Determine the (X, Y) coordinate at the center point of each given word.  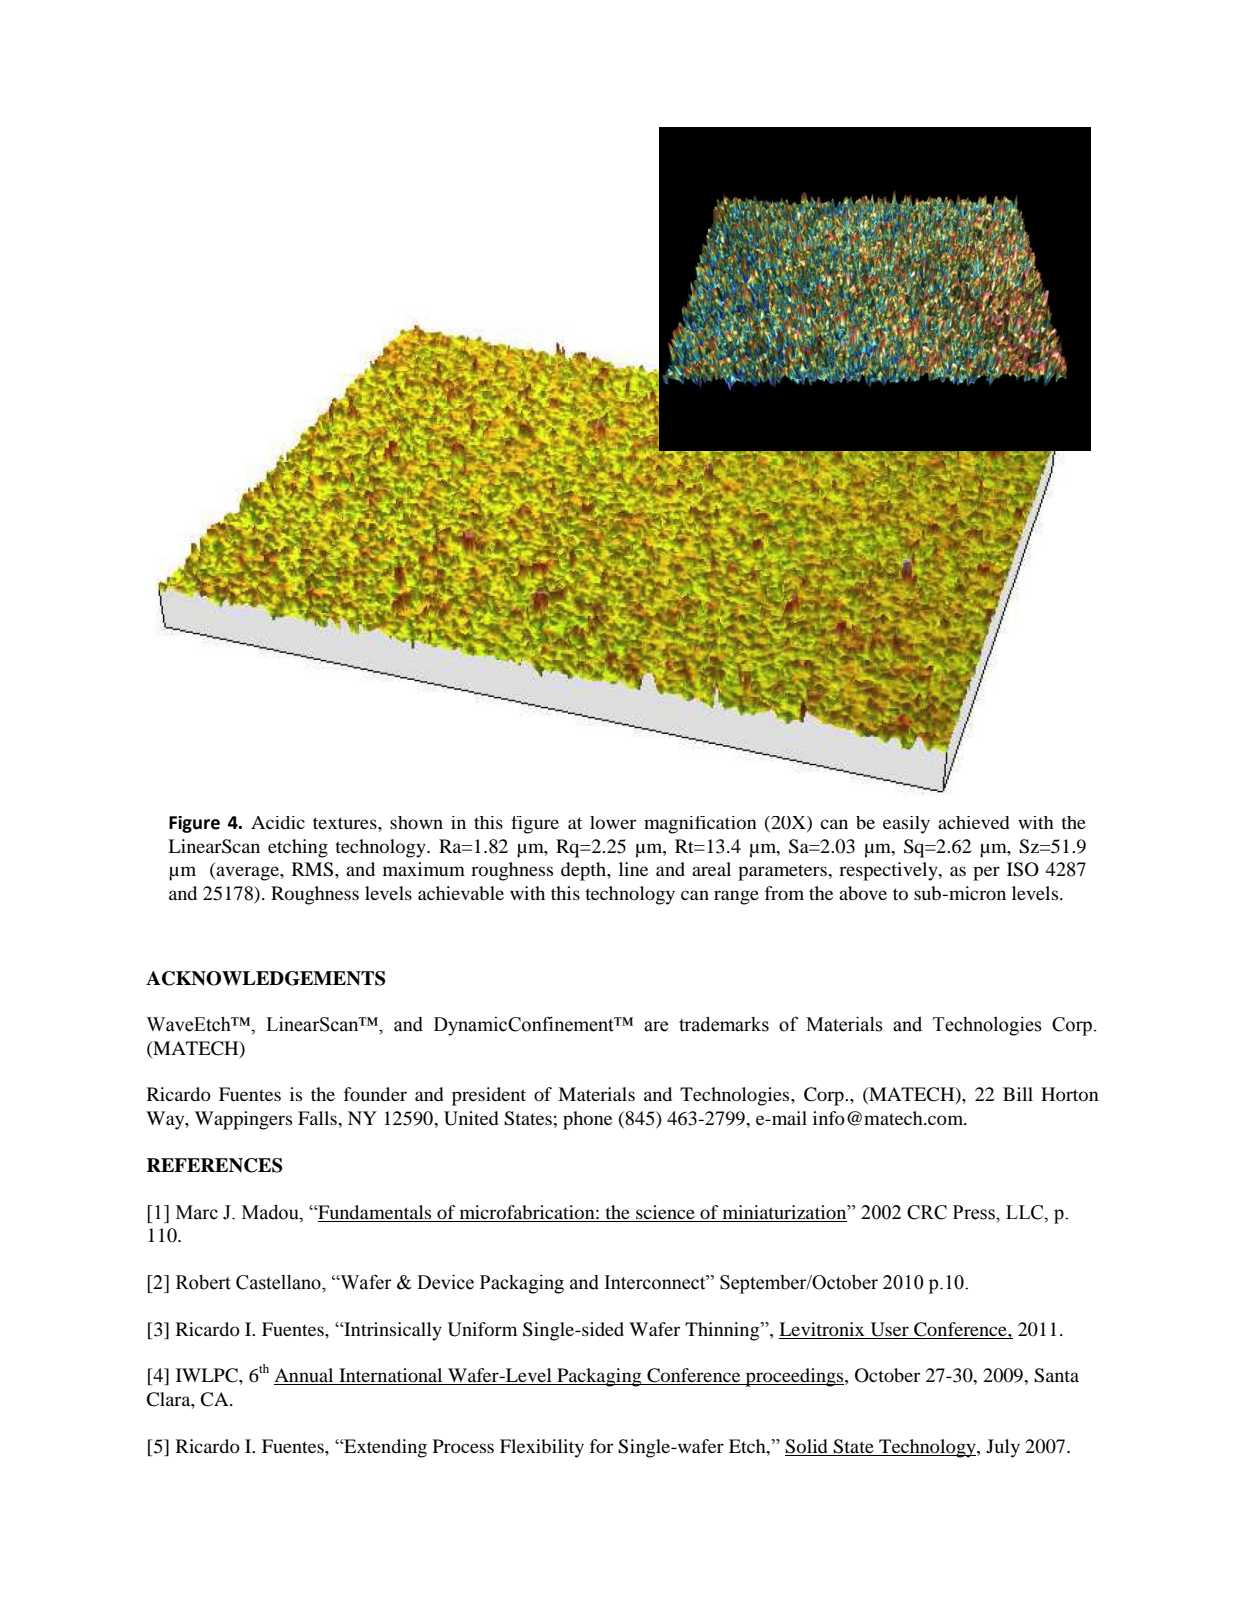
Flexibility (542, 1448)
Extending (384, 1448)
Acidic (278, 822)
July (1003, 1448)
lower (613, 822)
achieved (974, 822)
